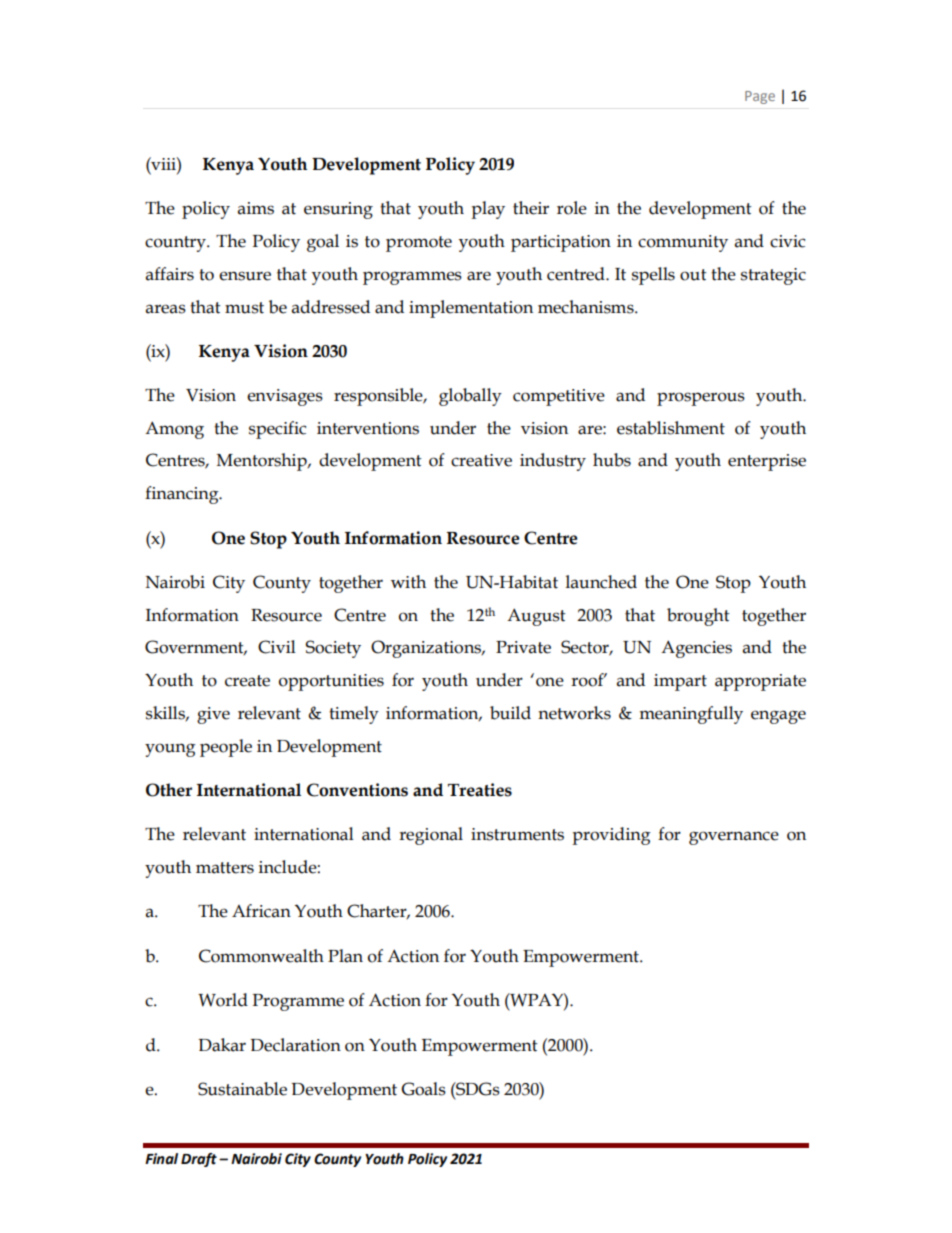 This document has width=952, height=1233. What do you see at coordinates (263, 462) in the document?
I see `Mentorship` at bounding box center [263, 462].
